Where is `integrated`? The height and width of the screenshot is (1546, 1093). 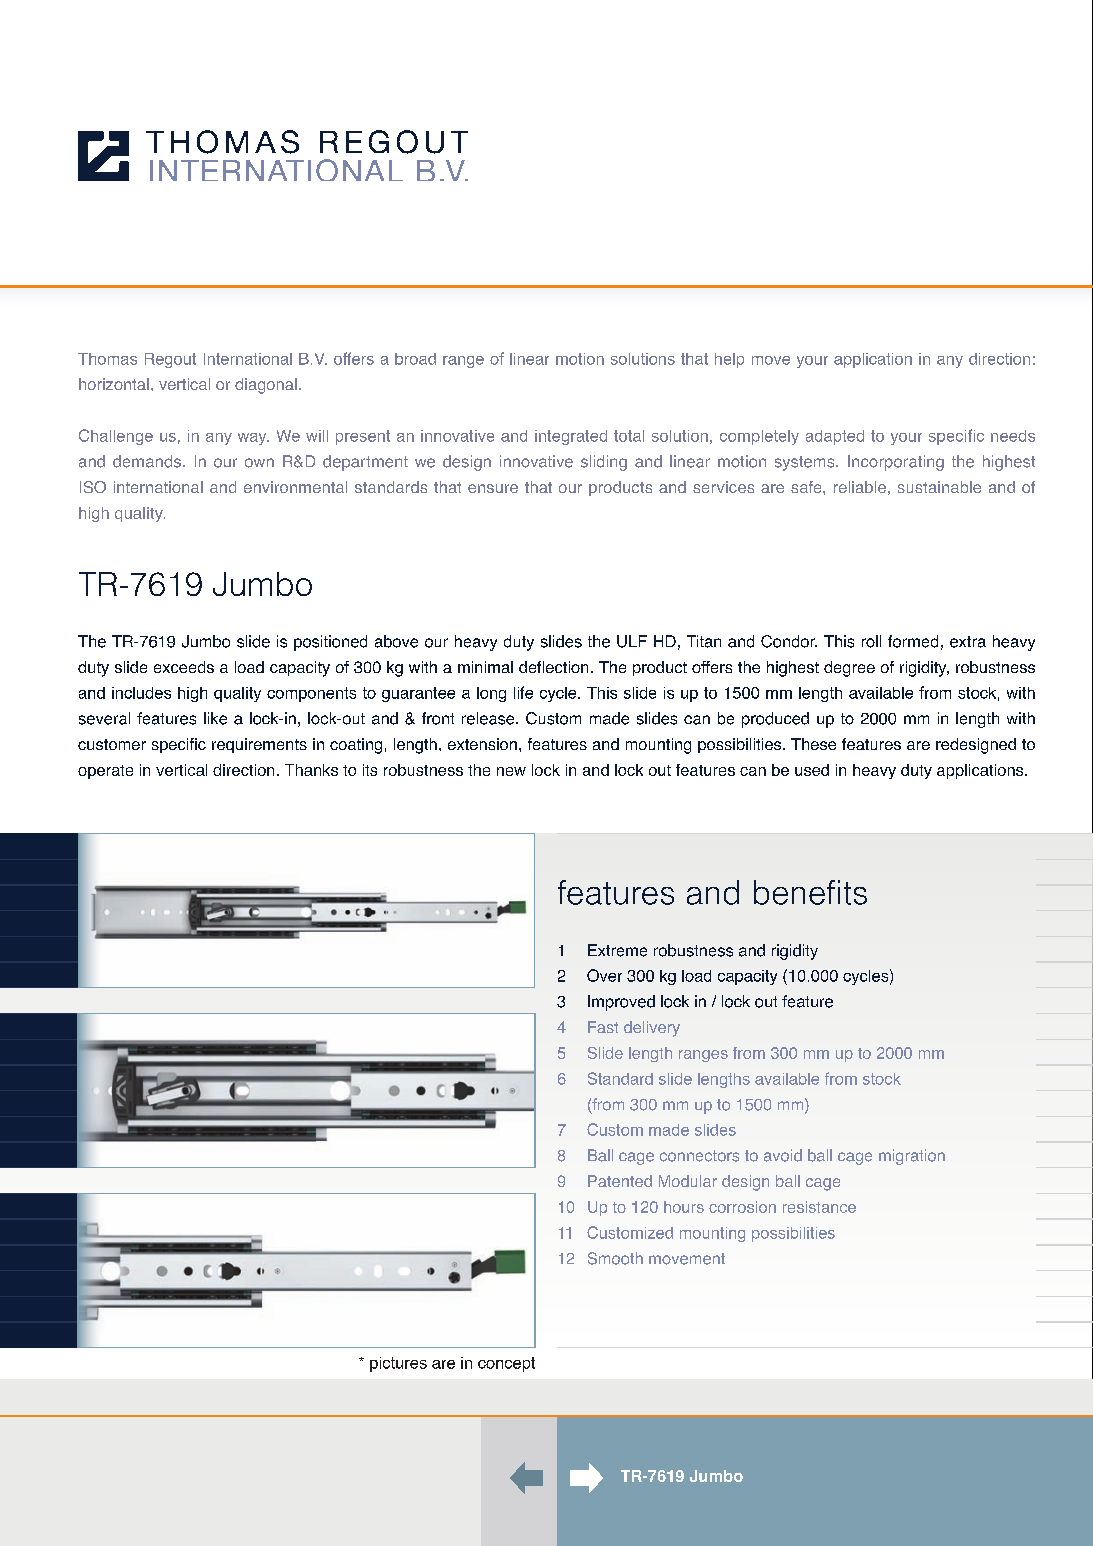 integrated is located at coordinates (571, 437).
